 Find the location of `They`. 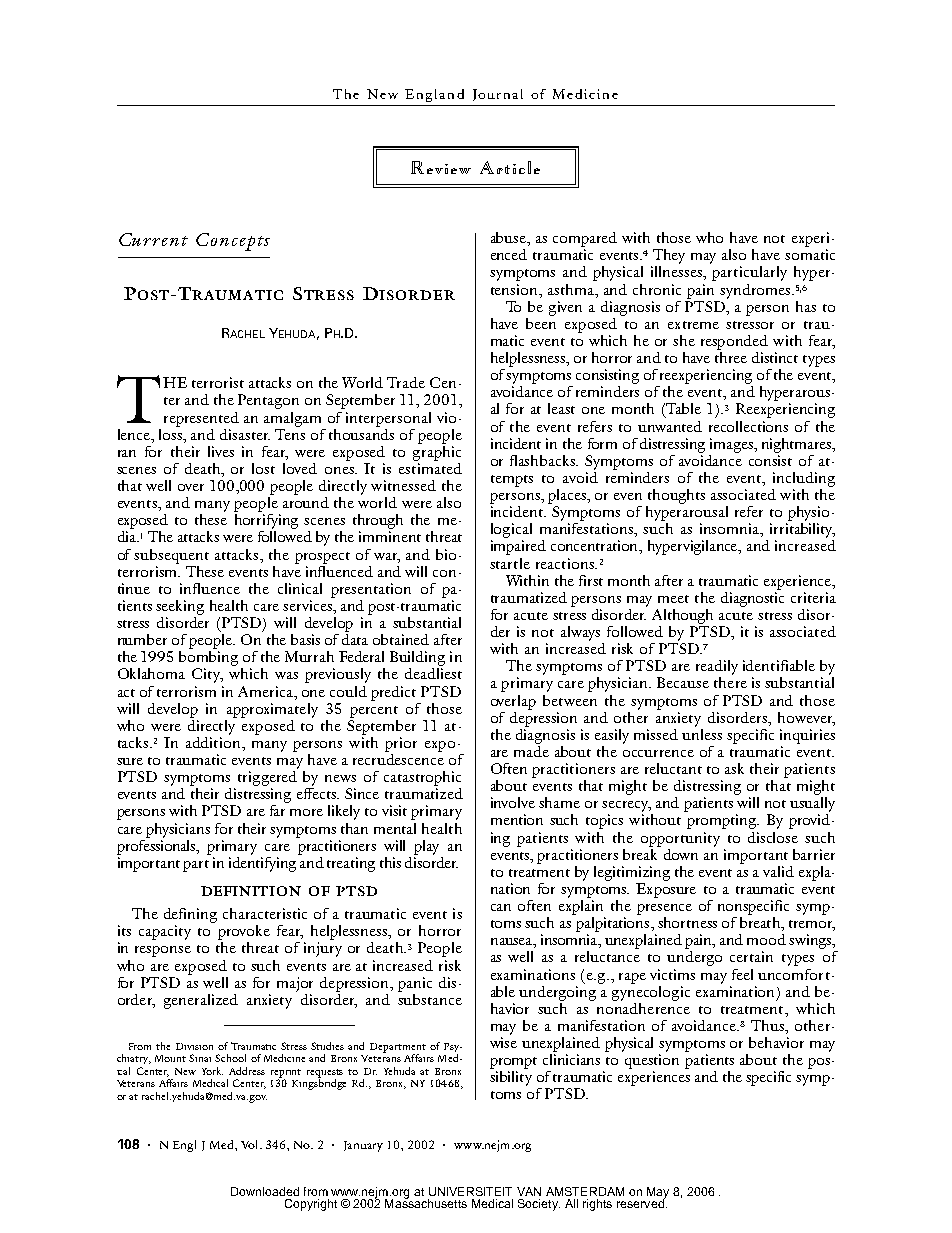

They is located at coordinates (668, 258).
